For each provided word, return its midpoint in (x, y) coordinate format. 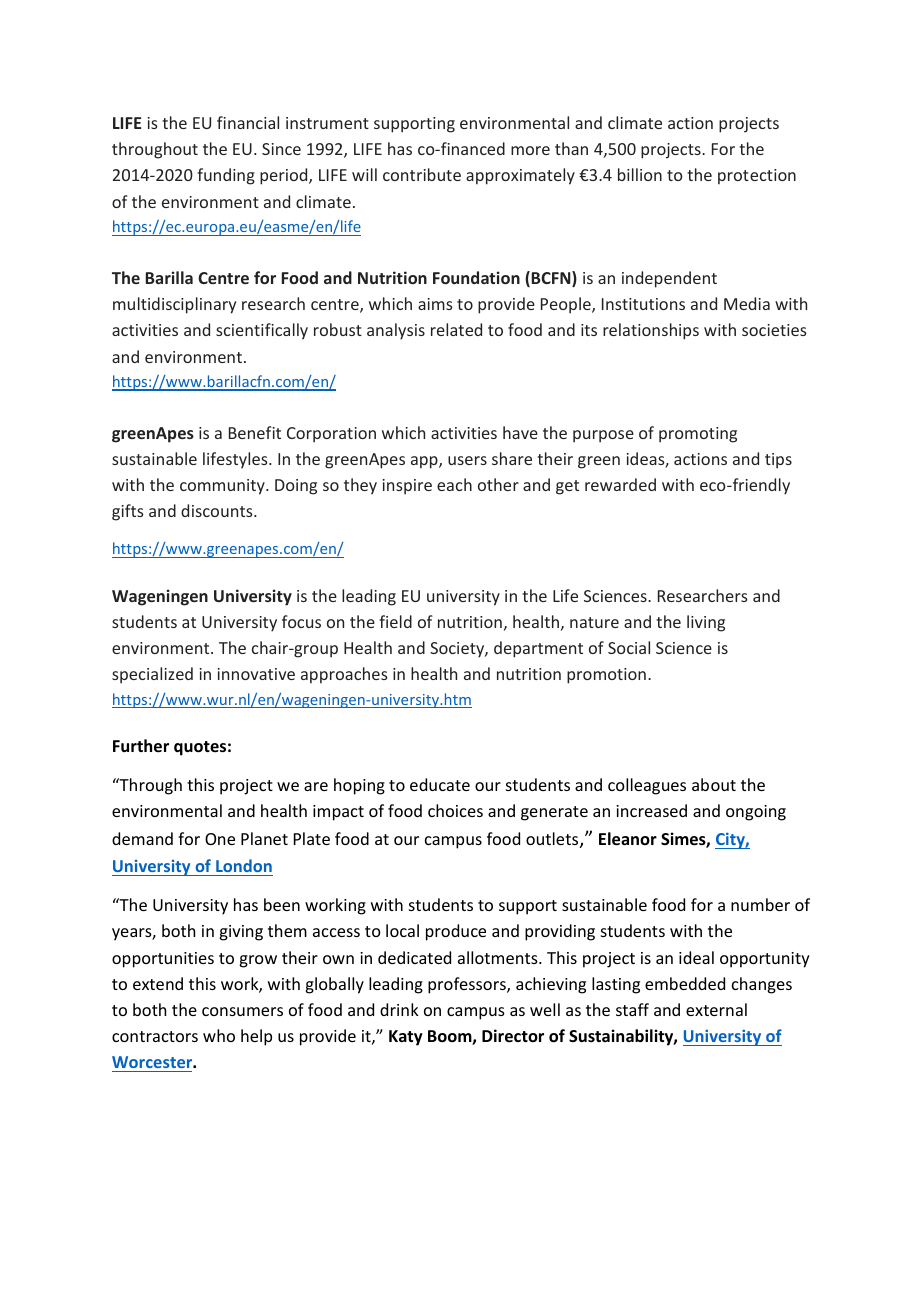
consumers (242, 1011)
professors (468, 985)
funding (226, 176)
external (716, 1009)
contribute (422, 174)
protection (757, 177)
